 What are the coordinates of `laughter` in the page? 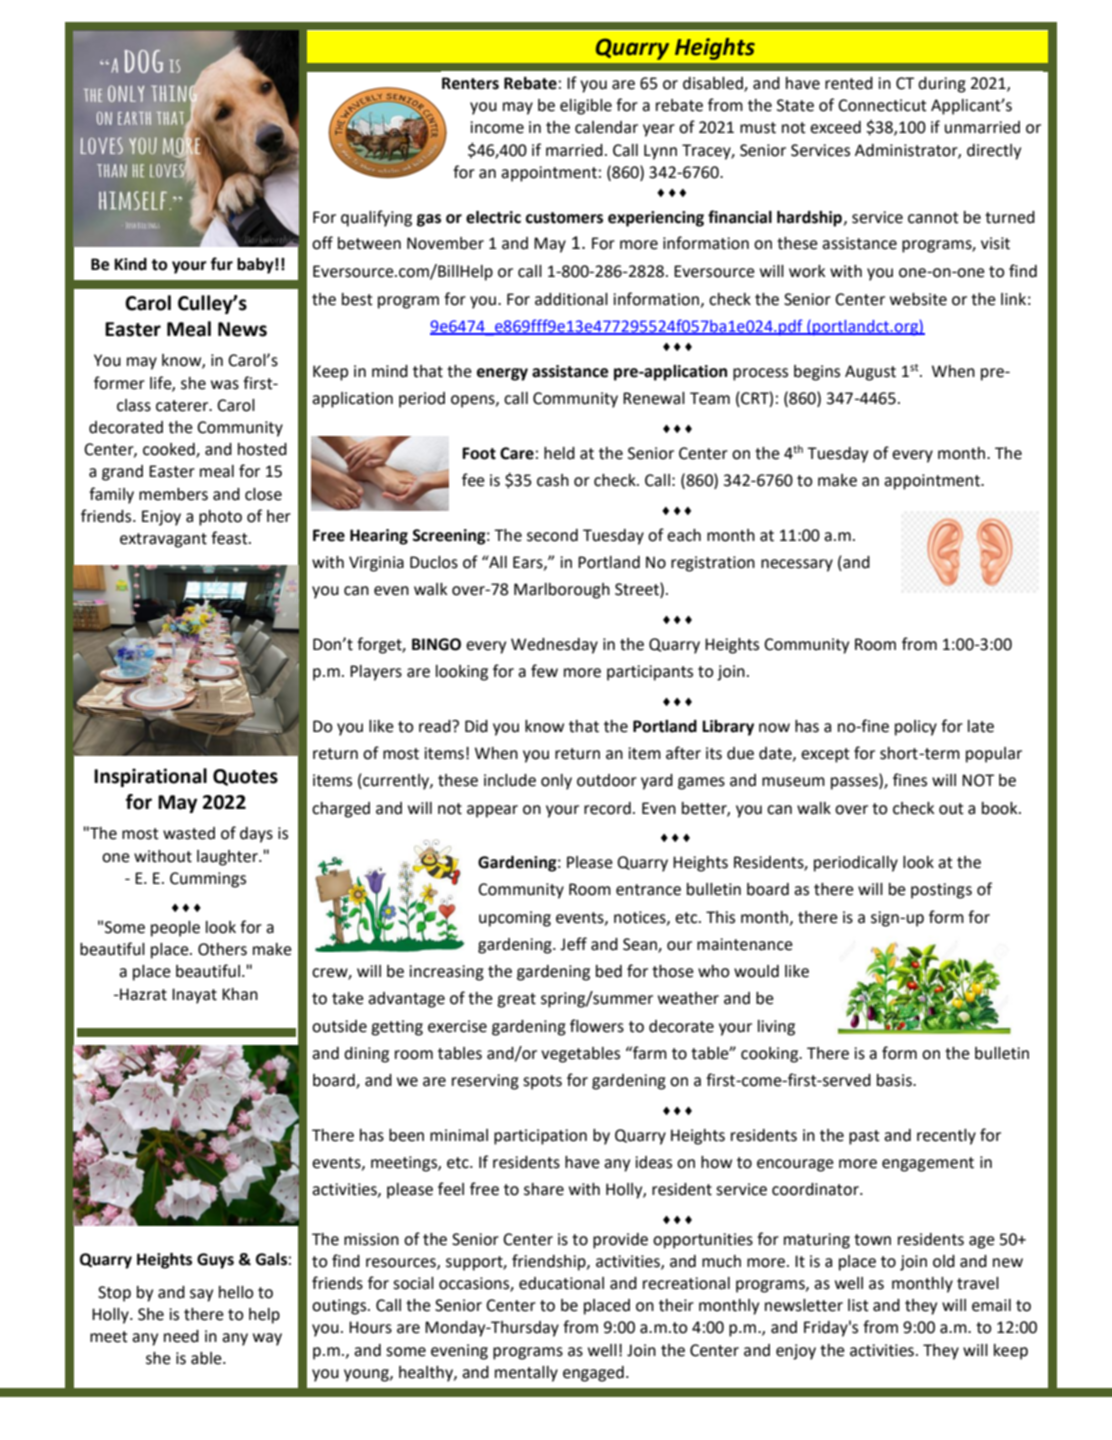 It's located at (228, 858).
